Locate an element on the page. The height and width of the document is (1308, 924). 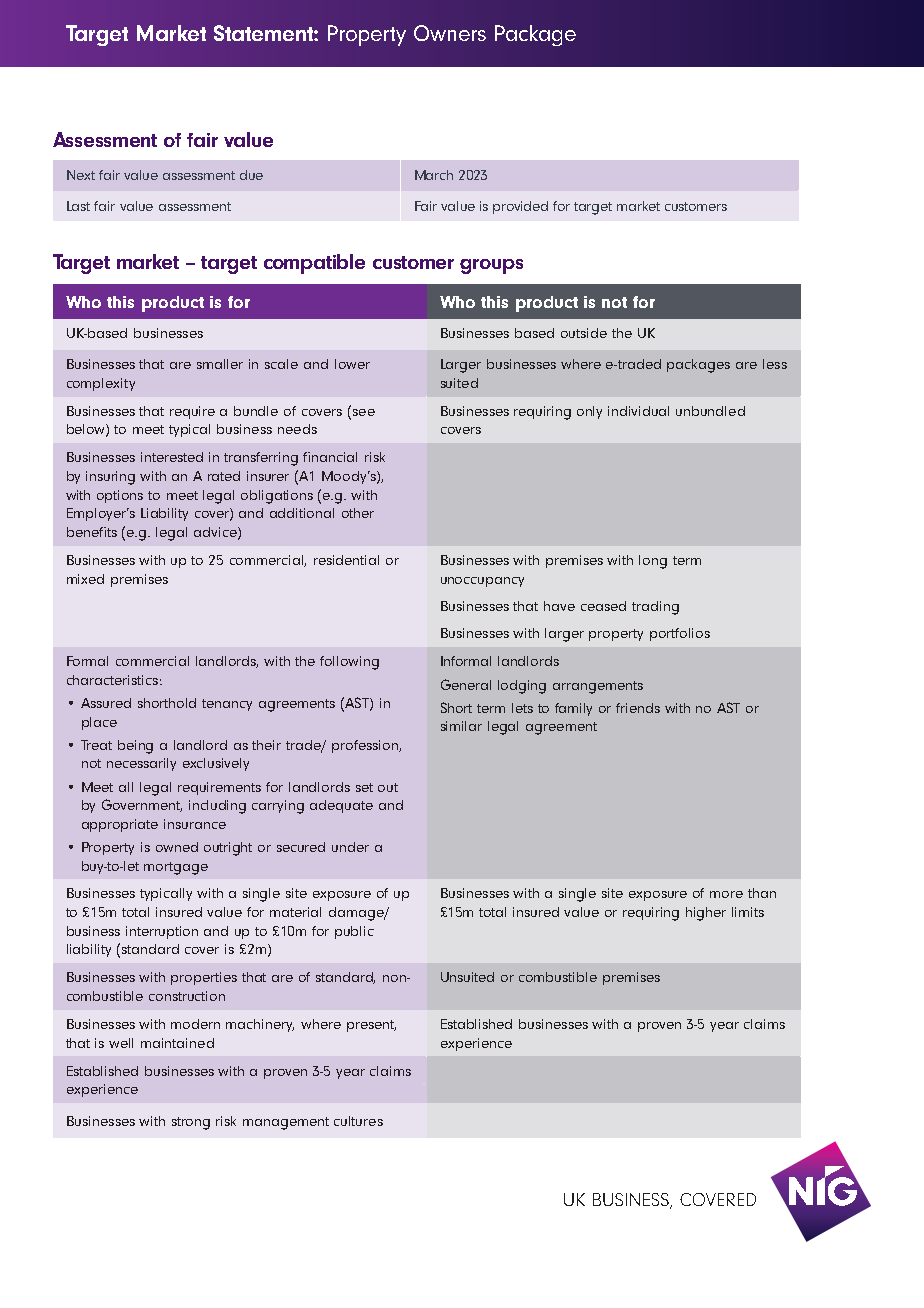
residential is located at coordinates (346, 560).
